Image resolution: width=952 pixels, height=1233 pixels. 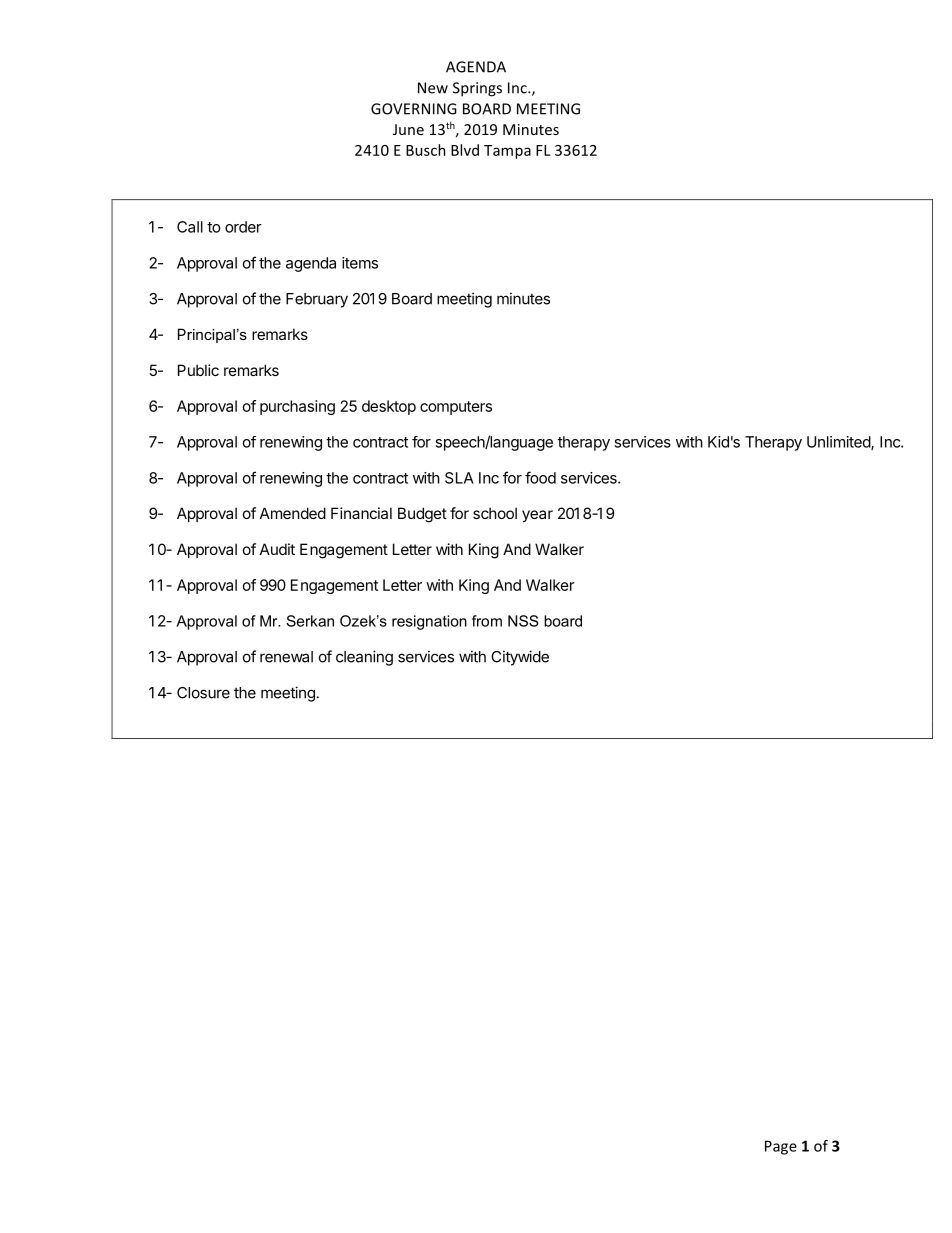 I want to click on Unlimited, so click(x=839, y=443).
